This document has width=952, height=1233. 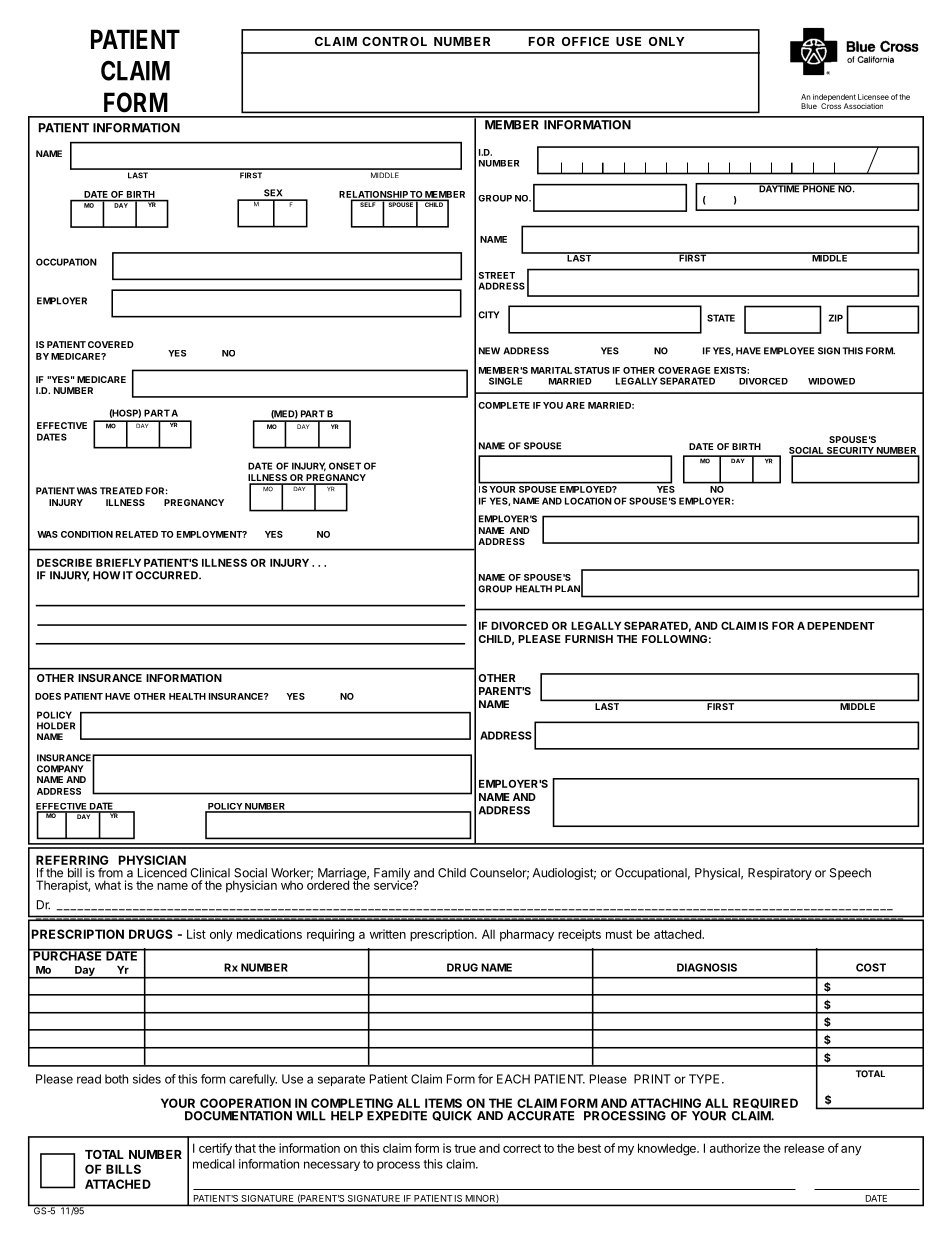 What do you see at coordinates (831, 381) in the document?
I see `WIDOWED` at bounding box center [831, 381].
